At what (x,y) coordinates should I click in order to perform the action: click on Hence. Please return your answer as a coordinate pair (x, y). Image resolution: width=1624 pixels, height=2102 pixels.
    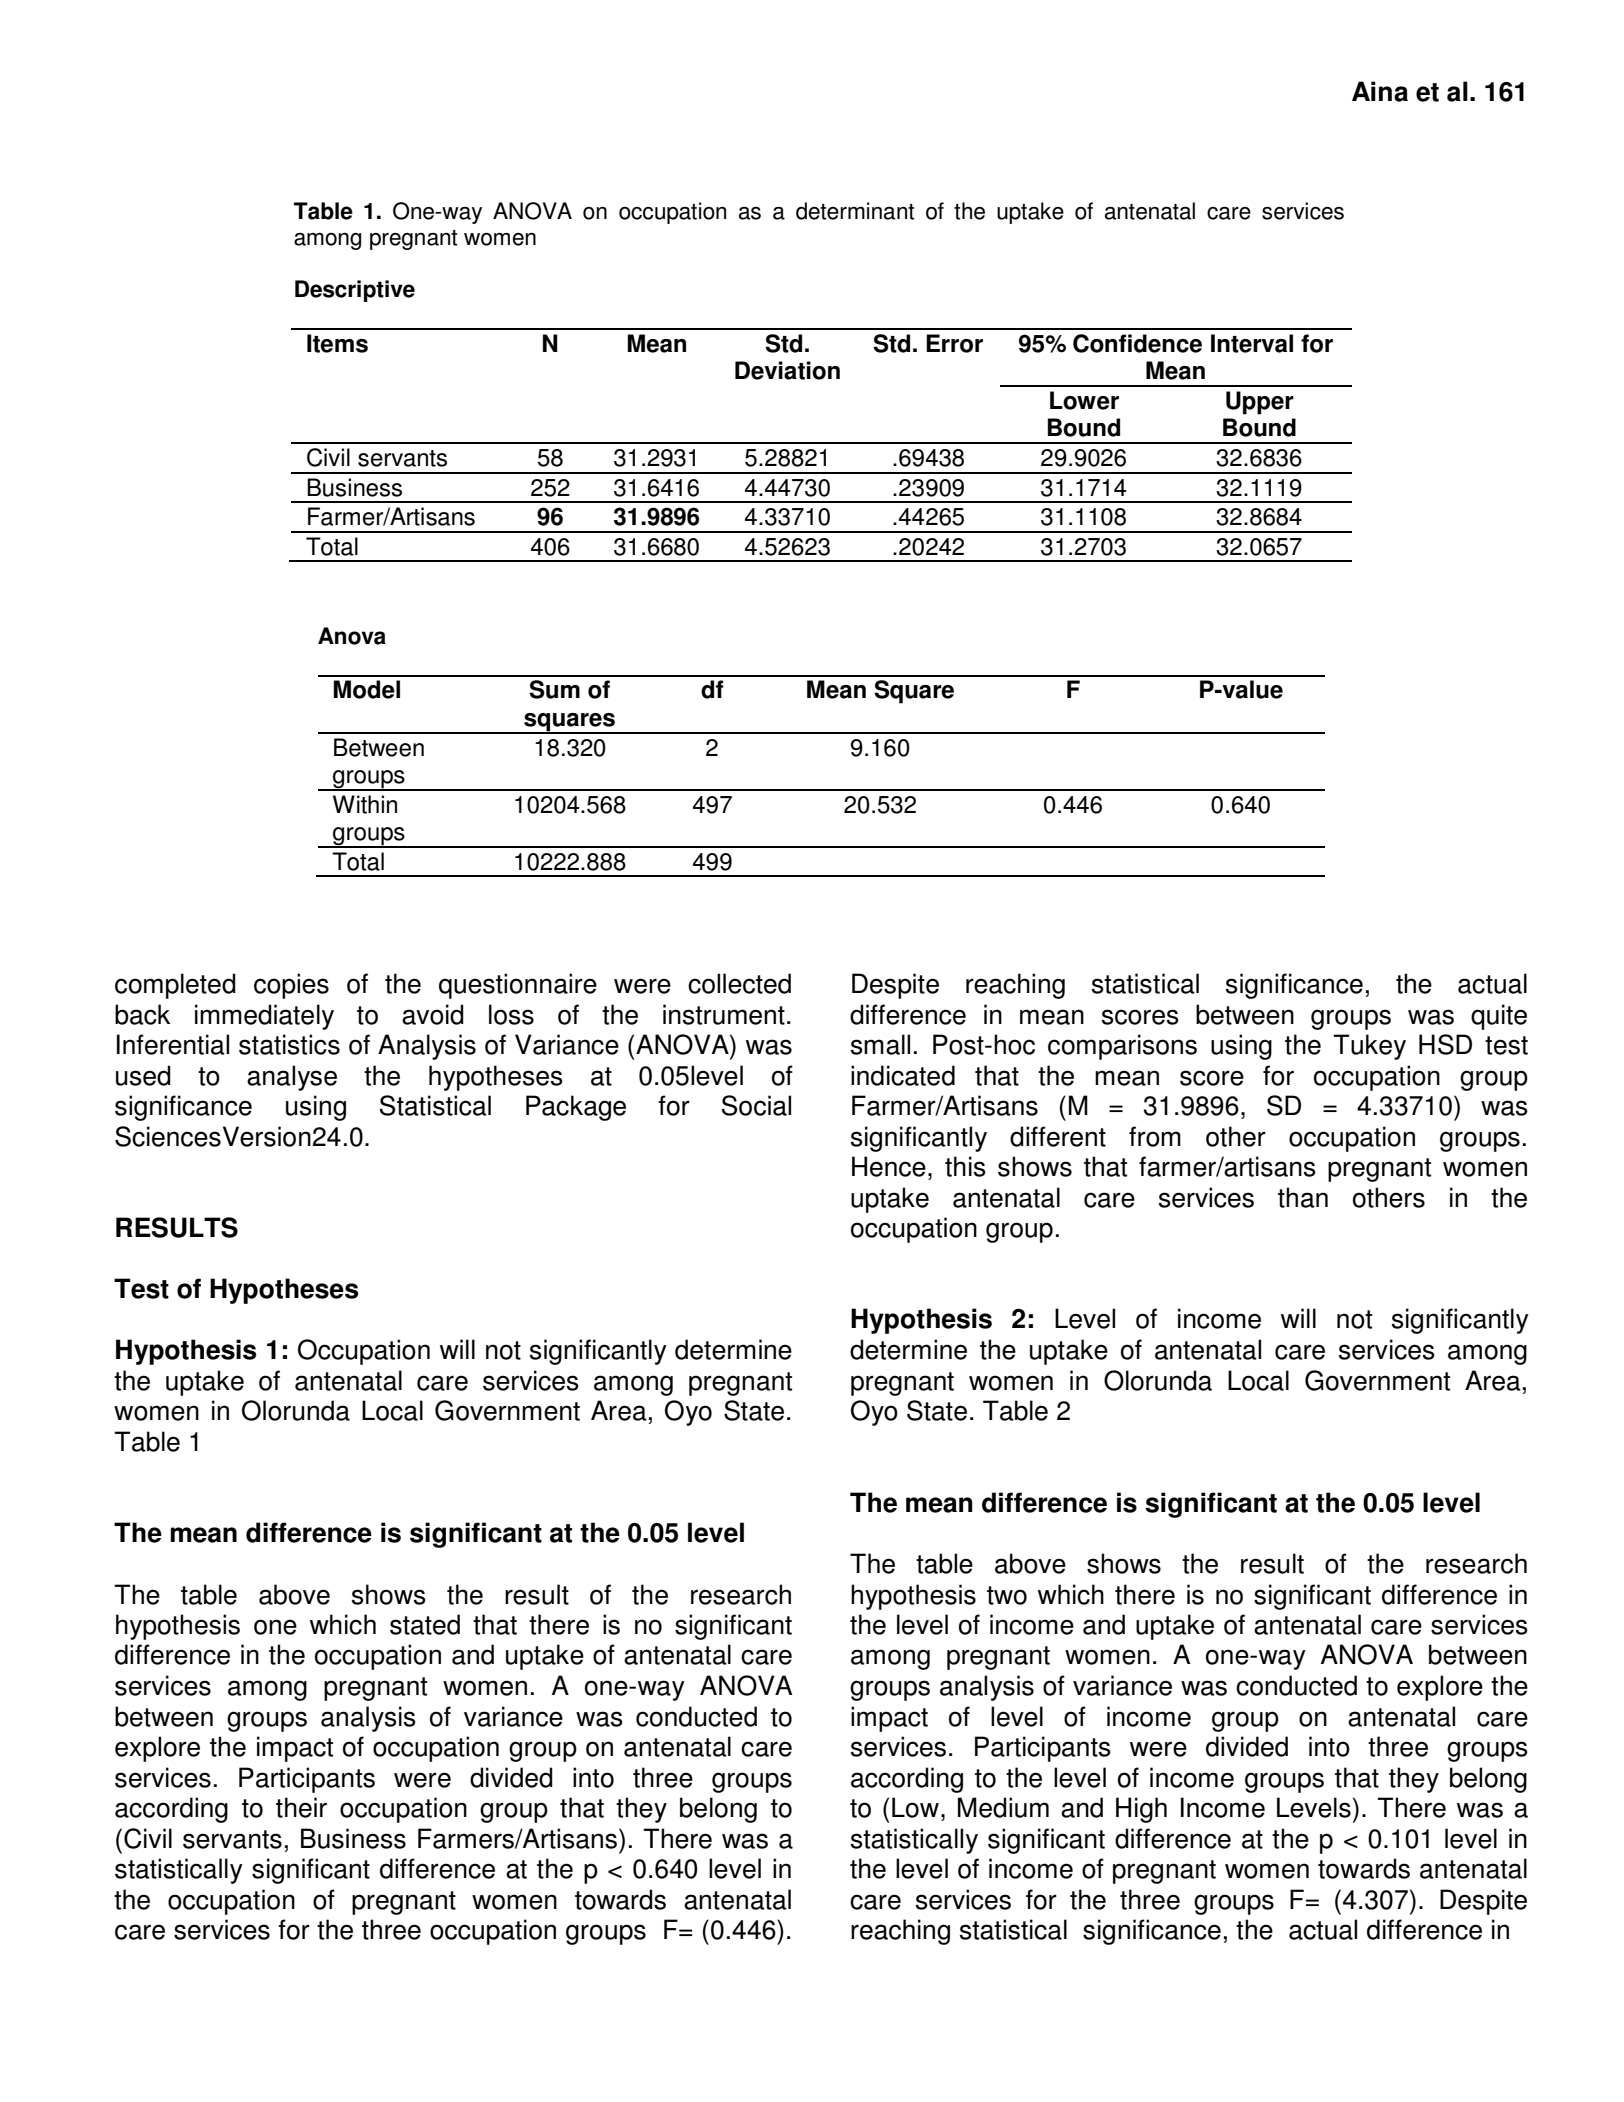
    Looking at the image, I should click on (889, 1166).
